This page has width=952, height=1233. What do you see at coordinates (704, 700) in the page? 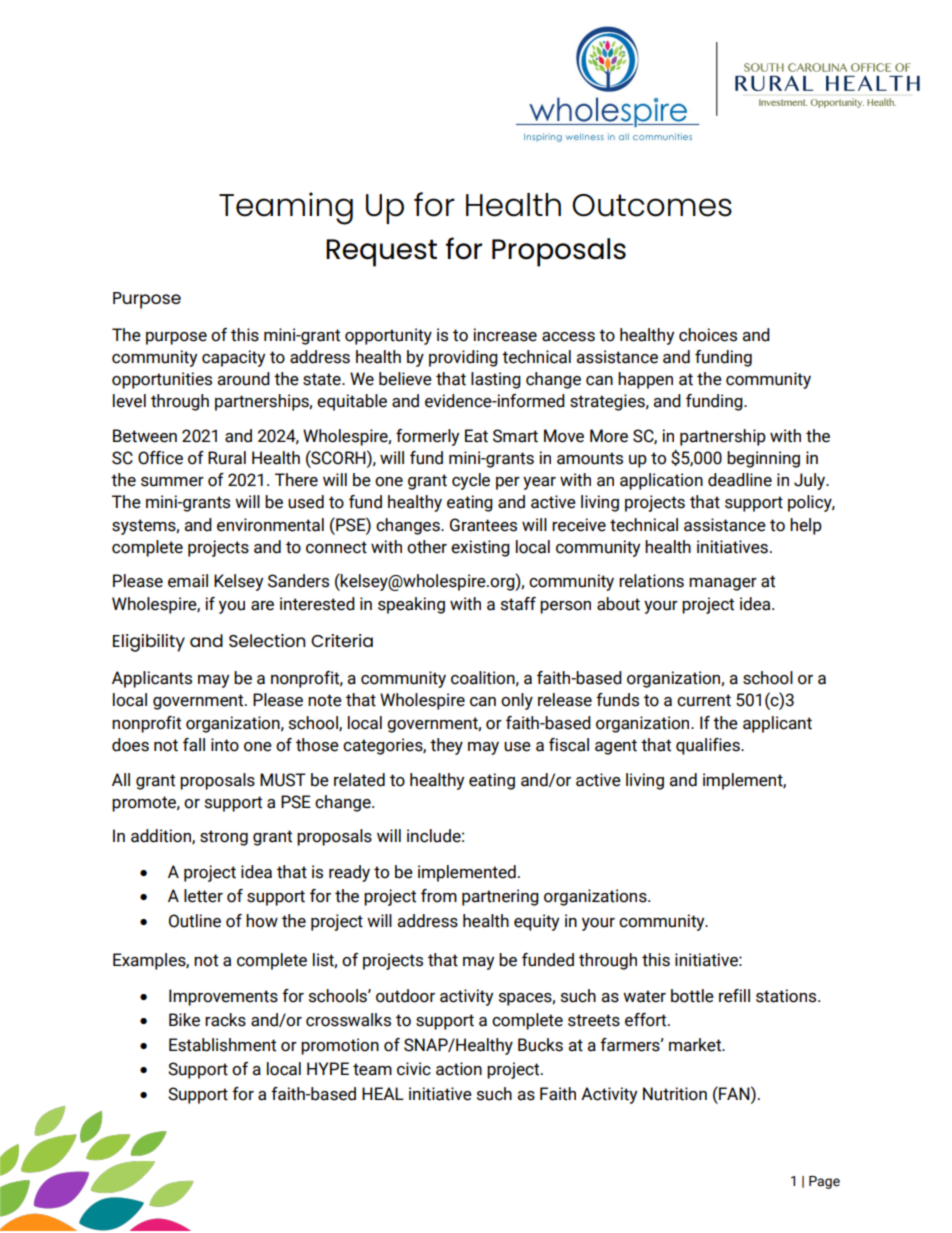
I see `current` at bounding box center [704, 700].
